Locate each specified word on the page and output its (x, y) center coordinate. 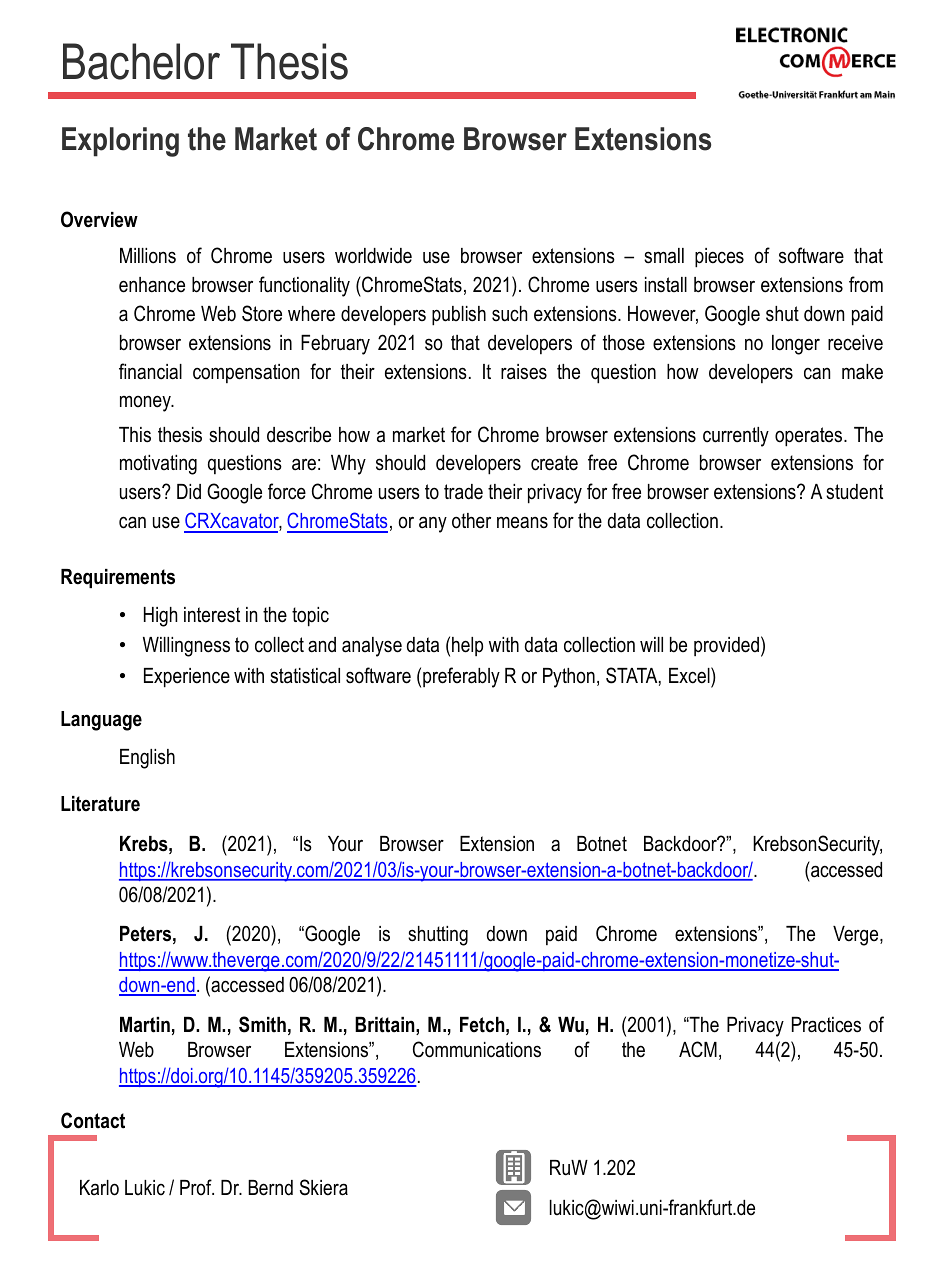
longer (796, 345)
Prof (197, 1187)
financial (150, 371)
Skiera (324, 1187)
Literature (100, 804)
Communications (477, 1049)
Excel (690, 675)
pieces (719, 258)
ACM (698, 1049)
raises (524, 372)
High (160, 617)
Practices (826, 1025)
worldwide (373, 256)
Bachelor (141, 61)
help (467, 646)
